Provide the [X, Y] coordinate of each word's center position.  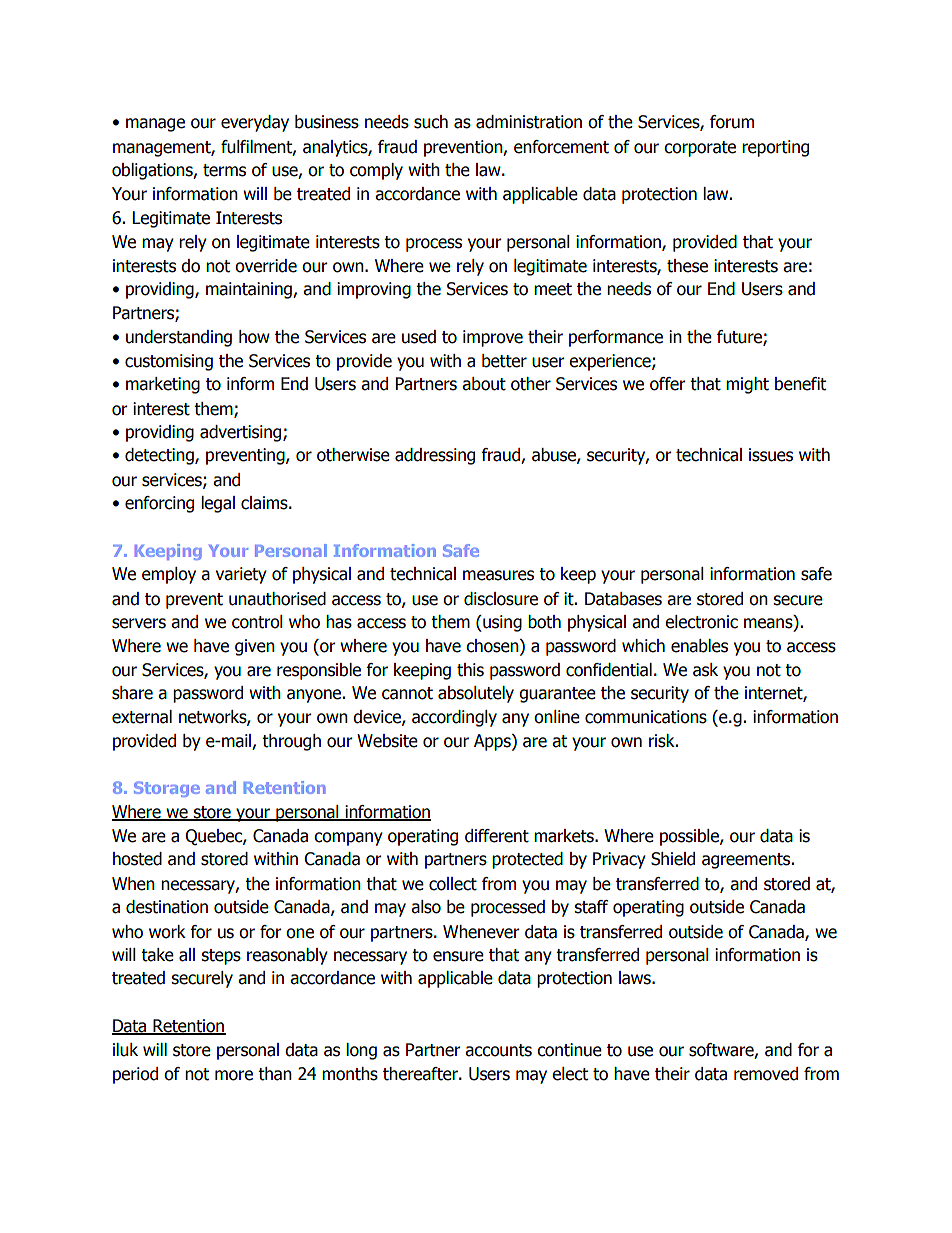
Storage [167, 789]
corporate [700, 149]
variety [241, 575]
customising [169, 362]
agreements [747, 861]
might [747, 385]
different [497, 836]
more [234, 1075]
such [431, 122]
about [484, 384]
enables [699, 646]
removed [766, 1074]
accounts [498, 1050]
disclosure [501, 599]
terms [224, 170]
